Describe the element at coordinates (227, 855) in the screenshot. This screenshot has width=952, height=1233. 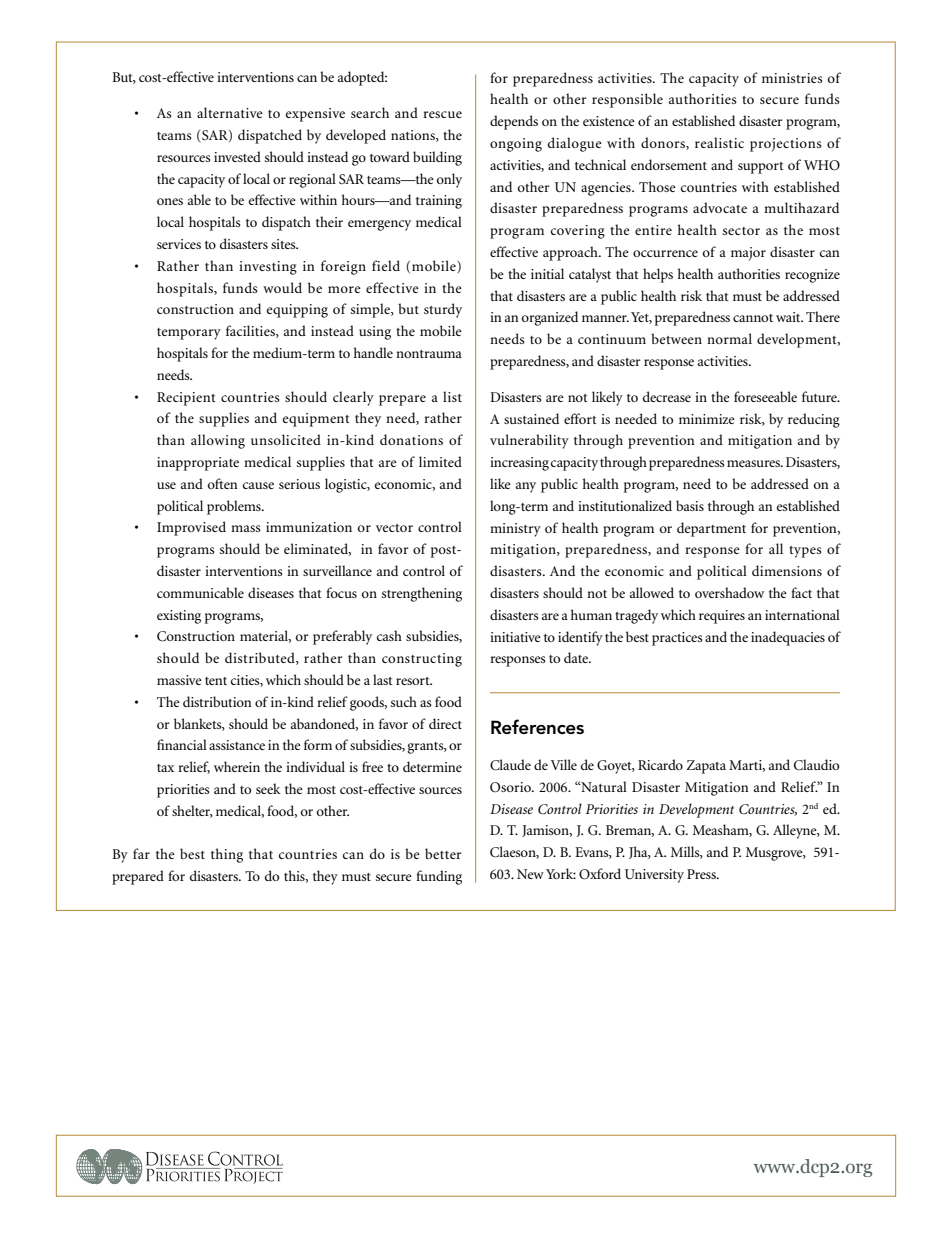
I see `thing` at that location.
